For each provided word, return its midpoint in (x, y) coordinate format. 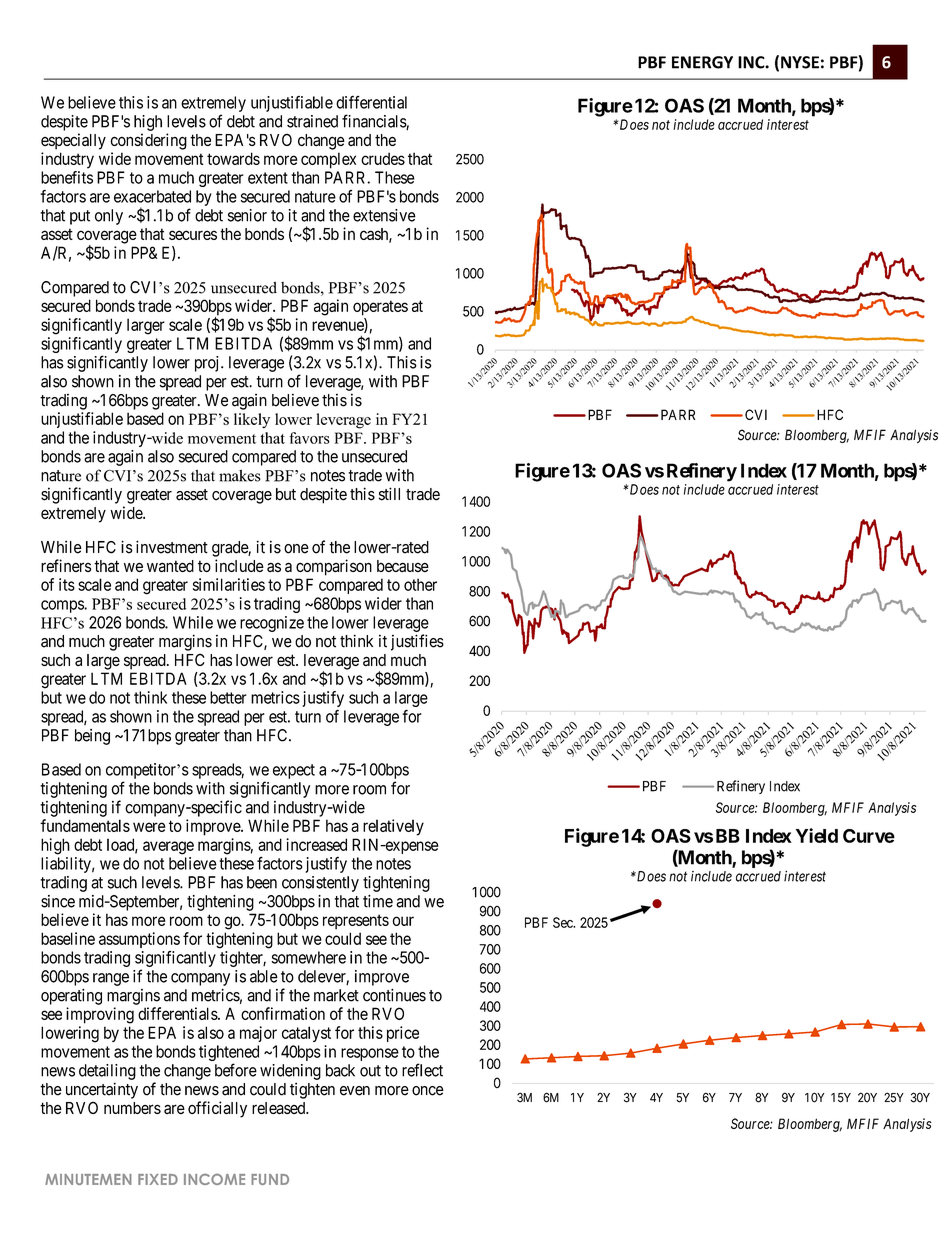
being (92, 737)
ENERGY (702, 62)
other (420, 584)
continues (394, 995)
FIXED (158, 1179)
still (389, 494)
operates (380, 308)
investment (172, 547)
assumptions (139, 940)
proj (207, 364)
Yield (817, 835)
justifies (417, 642)
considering (148, 141)
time (378, 901)
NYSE (800, 62)
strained (312, 121)
